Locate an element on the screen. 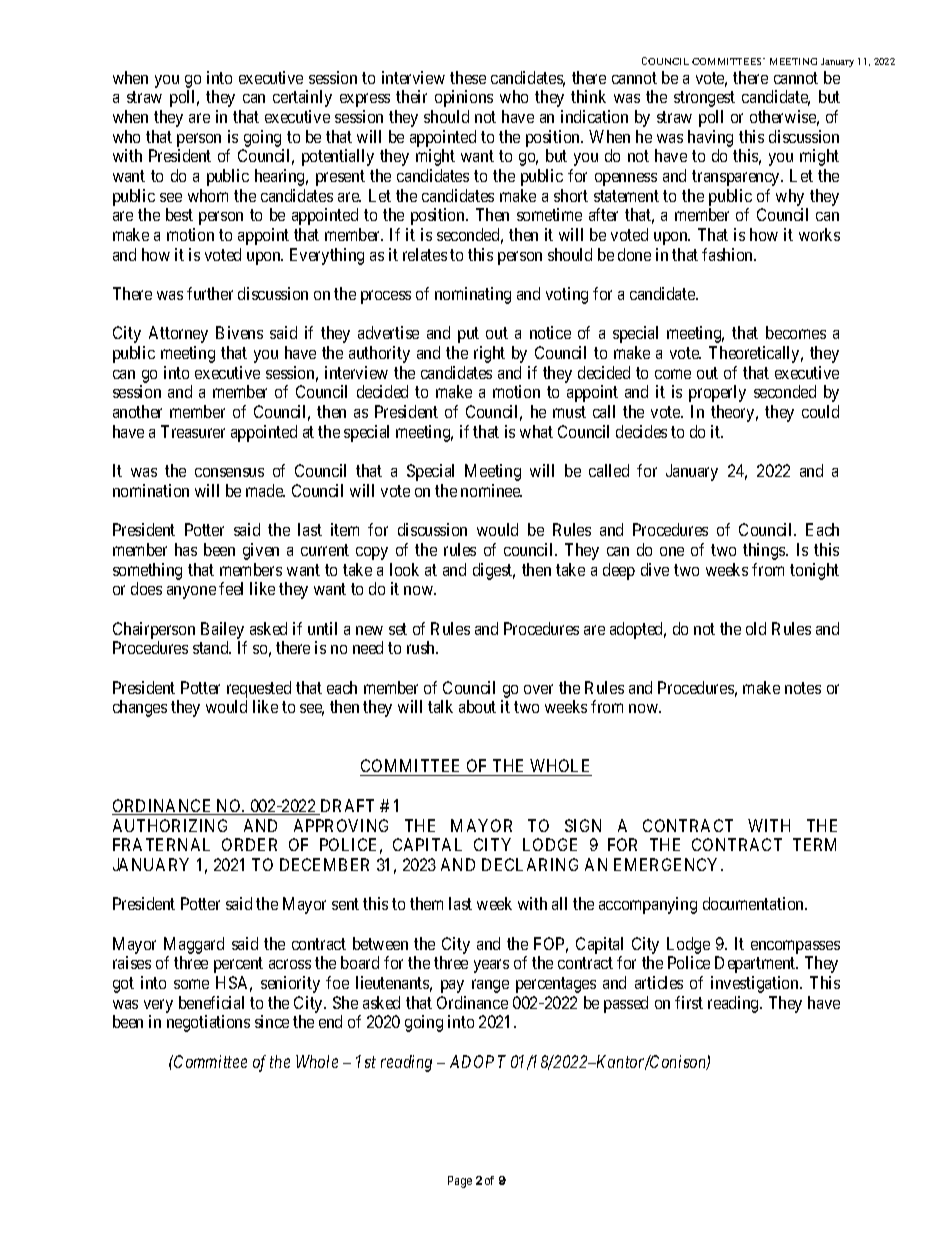 The image size is (952, 1233). strongest is located at coordinates (704, 99).
